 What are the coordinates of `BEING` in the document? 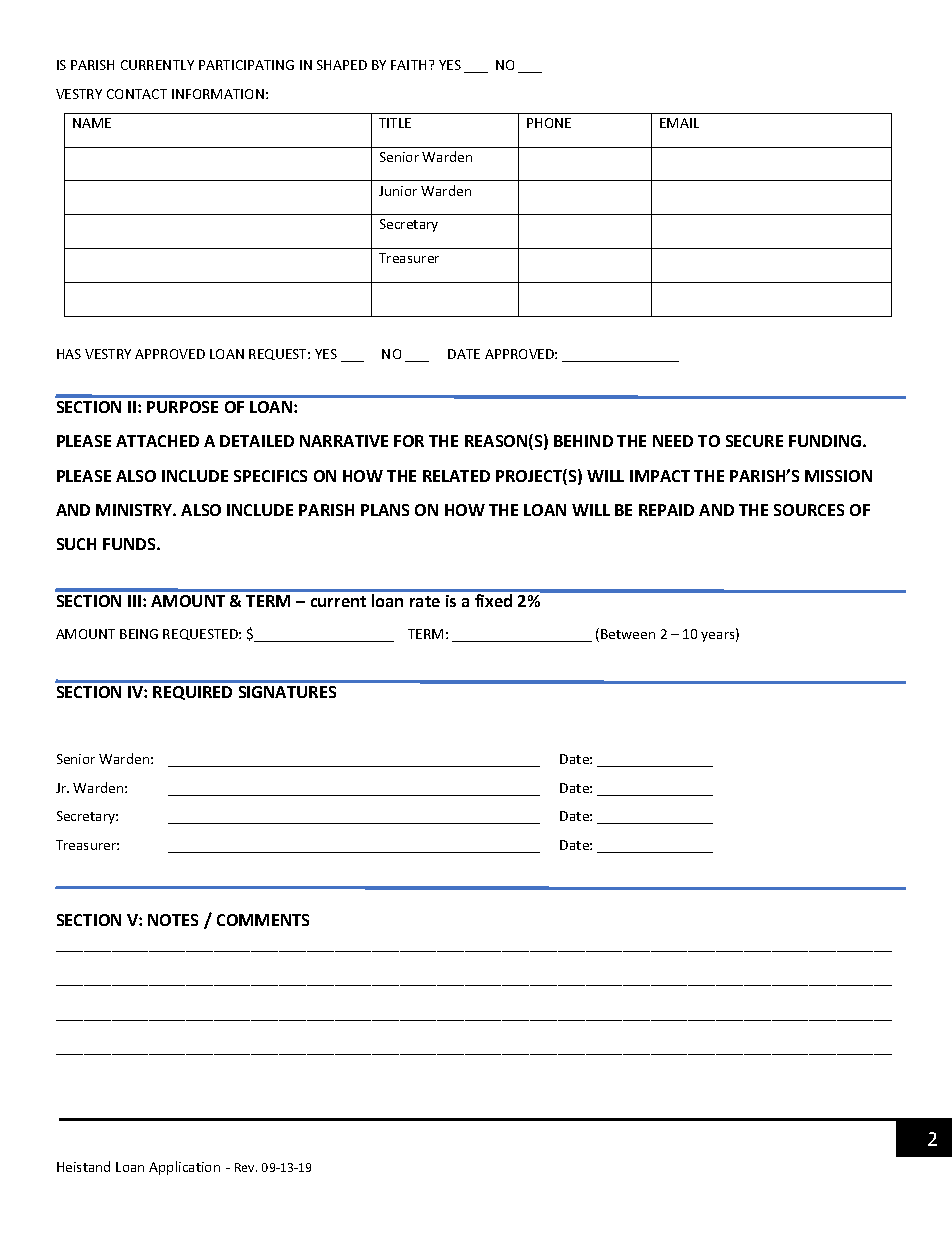 It's located at (139, 634).
